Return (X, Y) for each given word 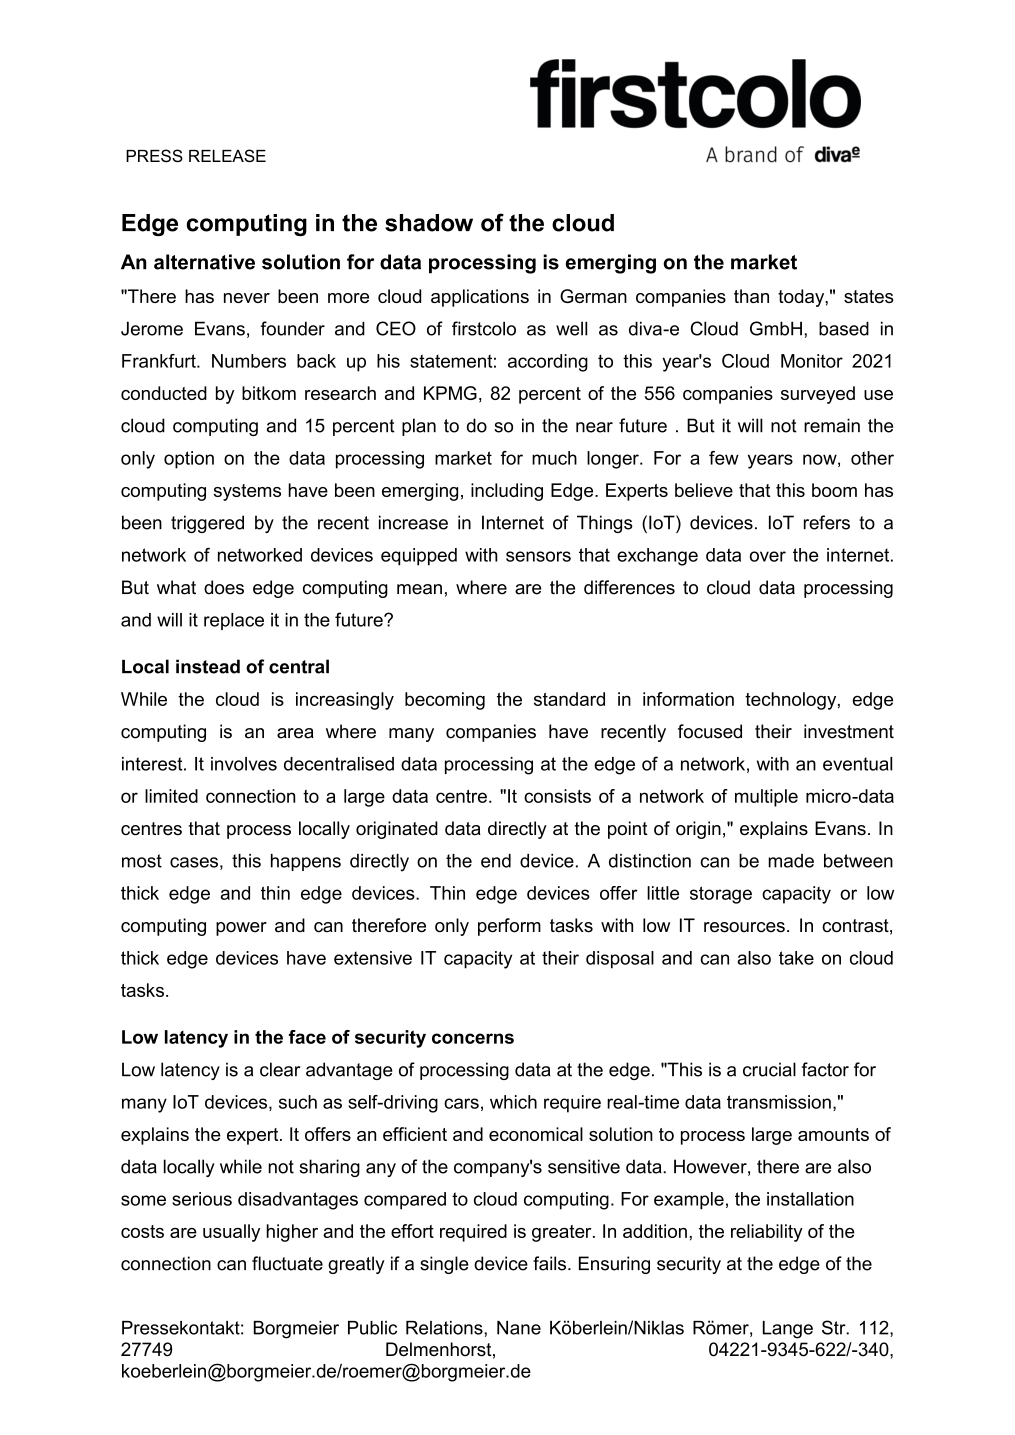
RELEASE (227, 156)
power (241, 929)
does (224, 587)
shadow (429, 223)
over (768, 556)
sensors (538, 556)
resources (744, 927)
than (751, 296)
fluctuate (287, 1263)
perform (509, 927)
